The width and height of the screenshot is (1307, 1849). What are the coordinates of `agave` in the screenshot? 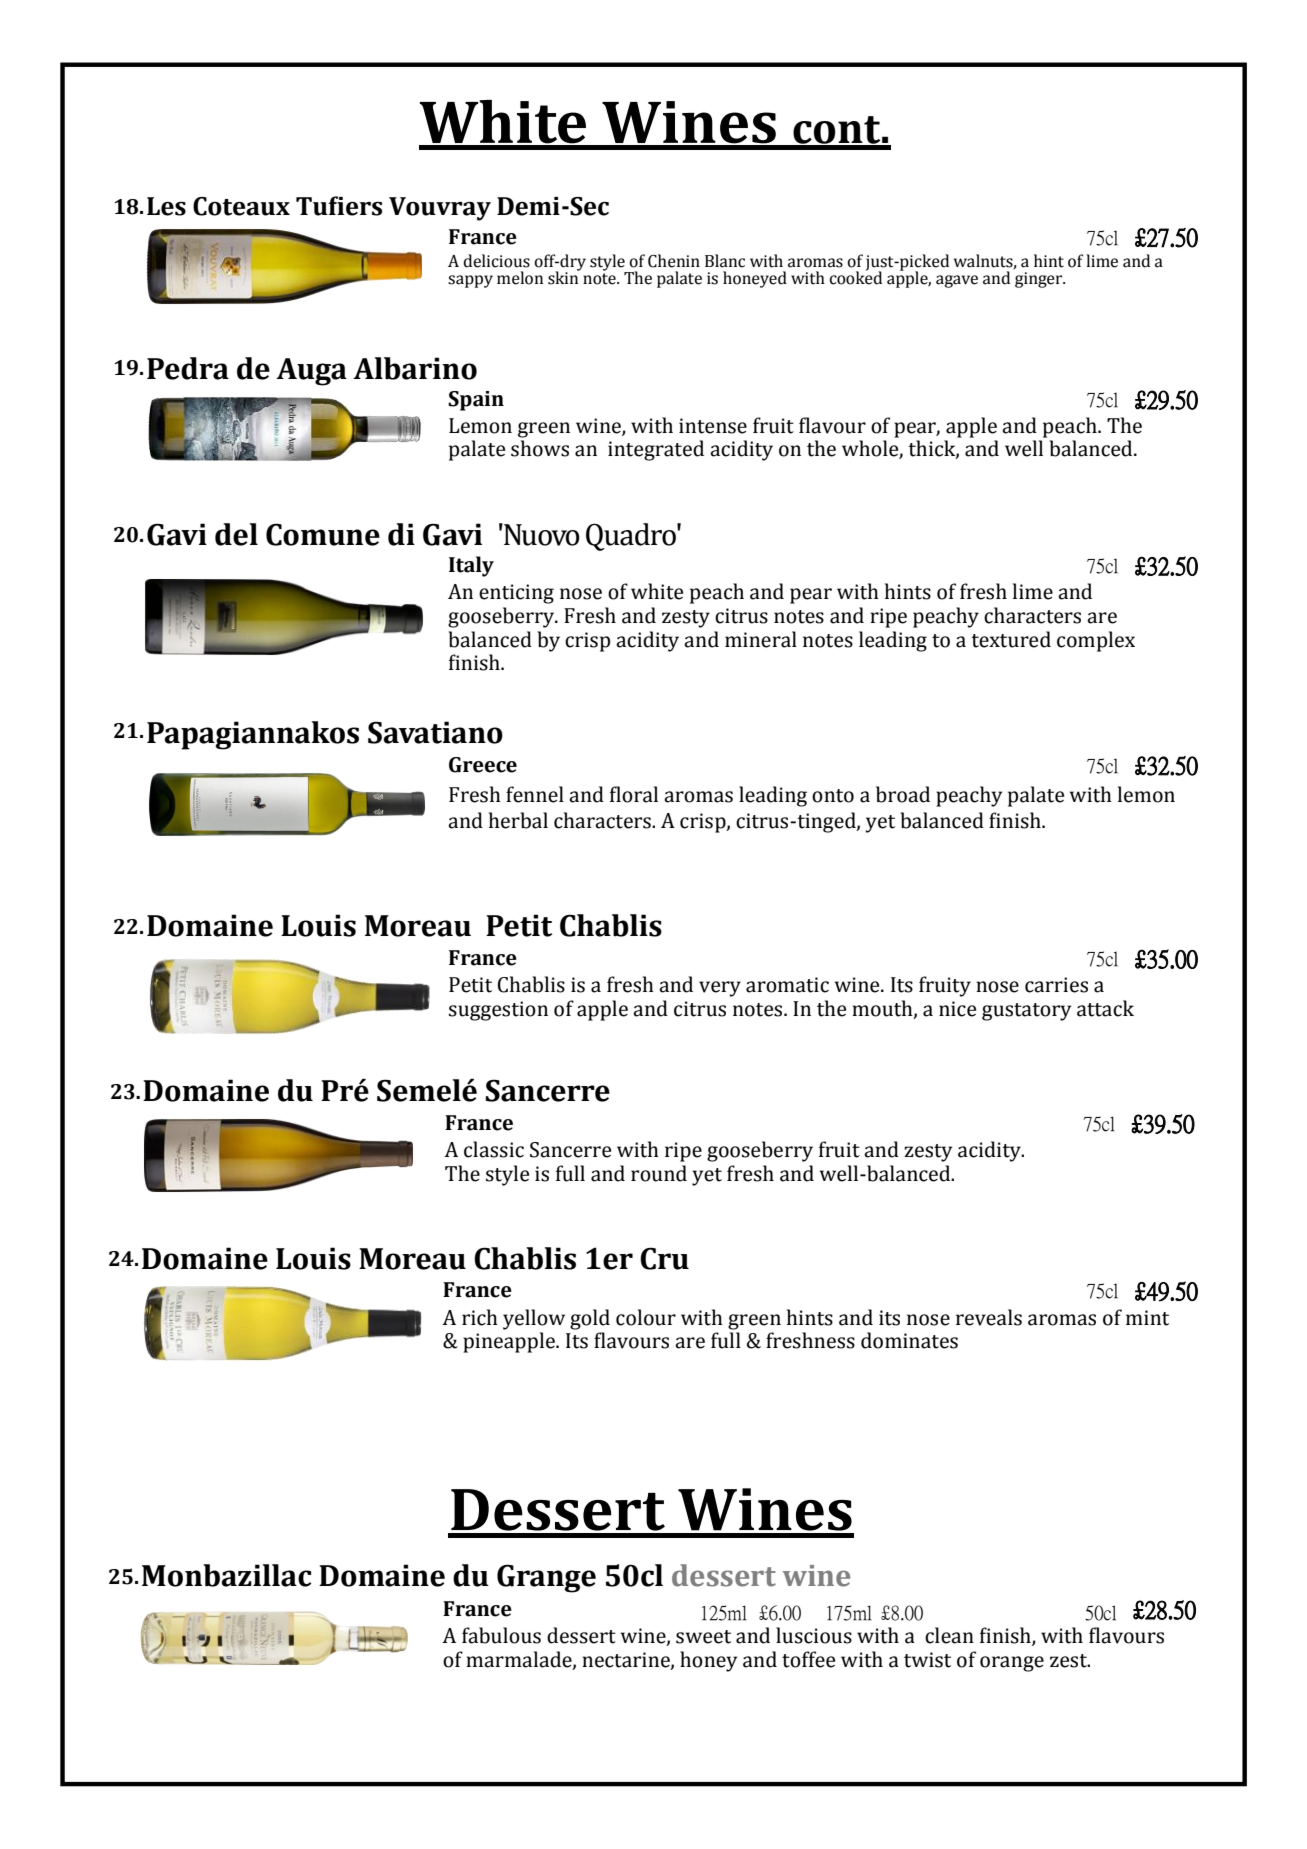 It's located at (957, 281).
